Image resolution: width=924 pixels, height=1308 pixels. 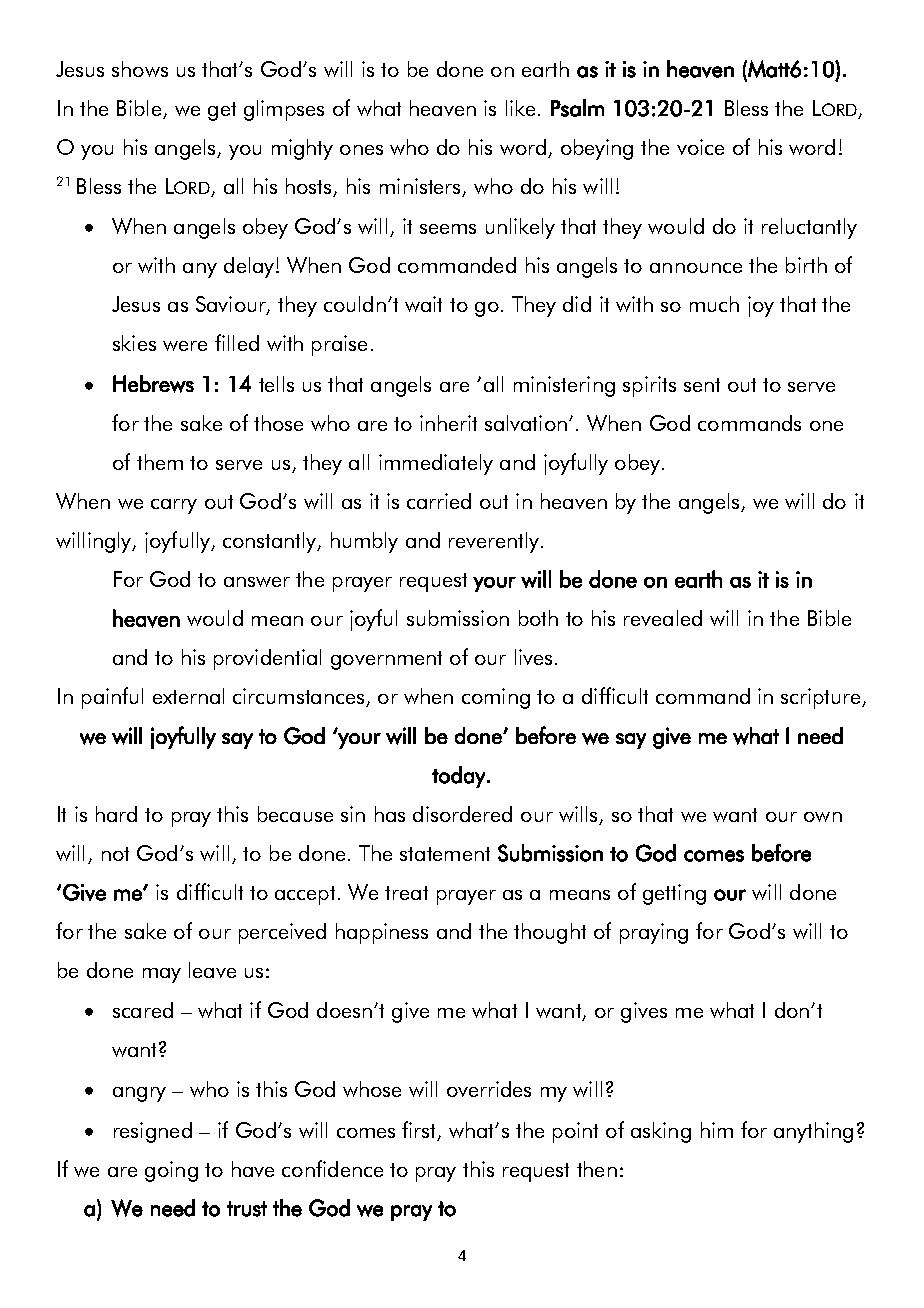 I want to click on treat, so click(x=406, y=893).
